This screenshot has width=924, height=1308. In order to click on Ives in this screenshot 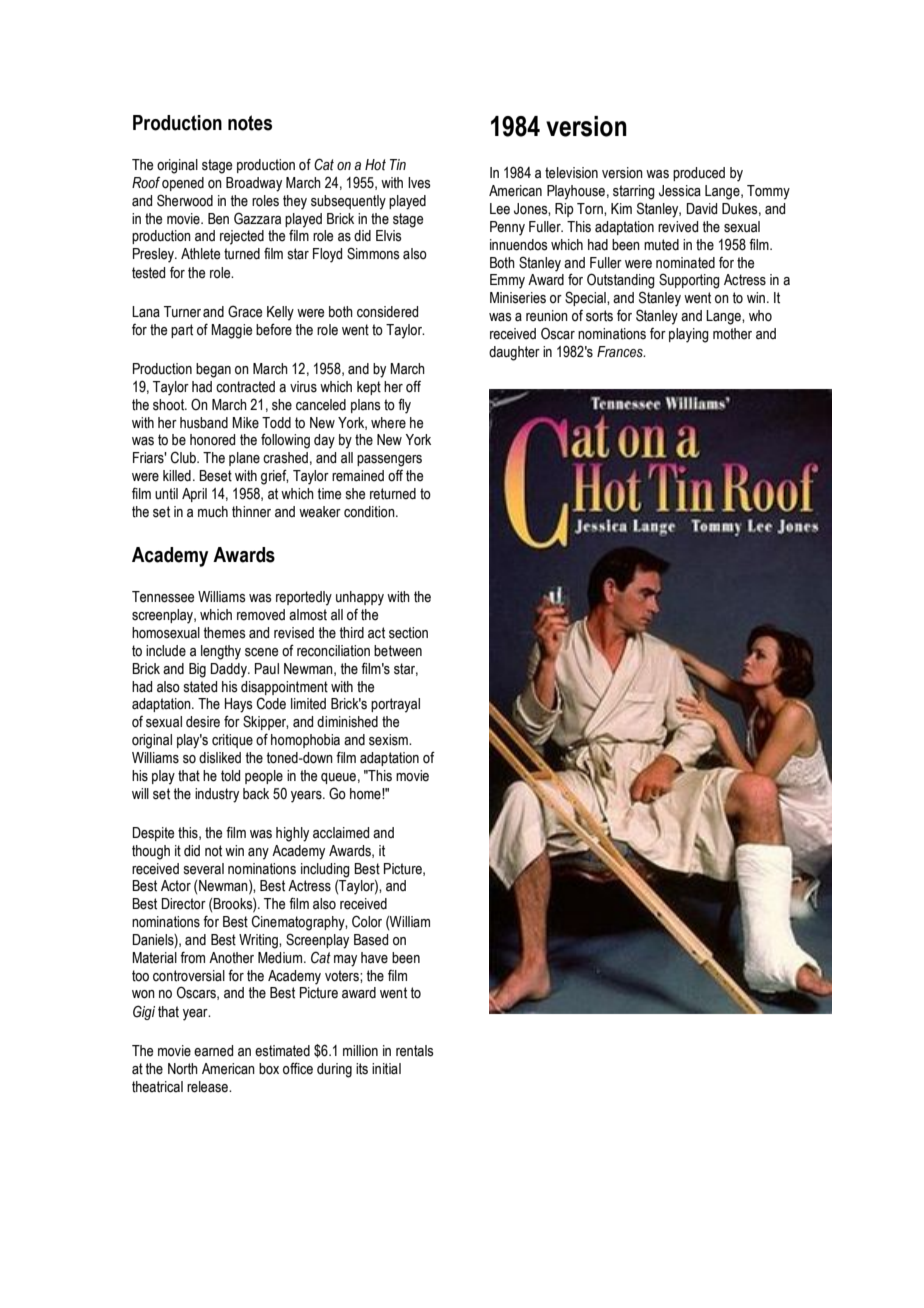, I will do `click(419, 183)`.
